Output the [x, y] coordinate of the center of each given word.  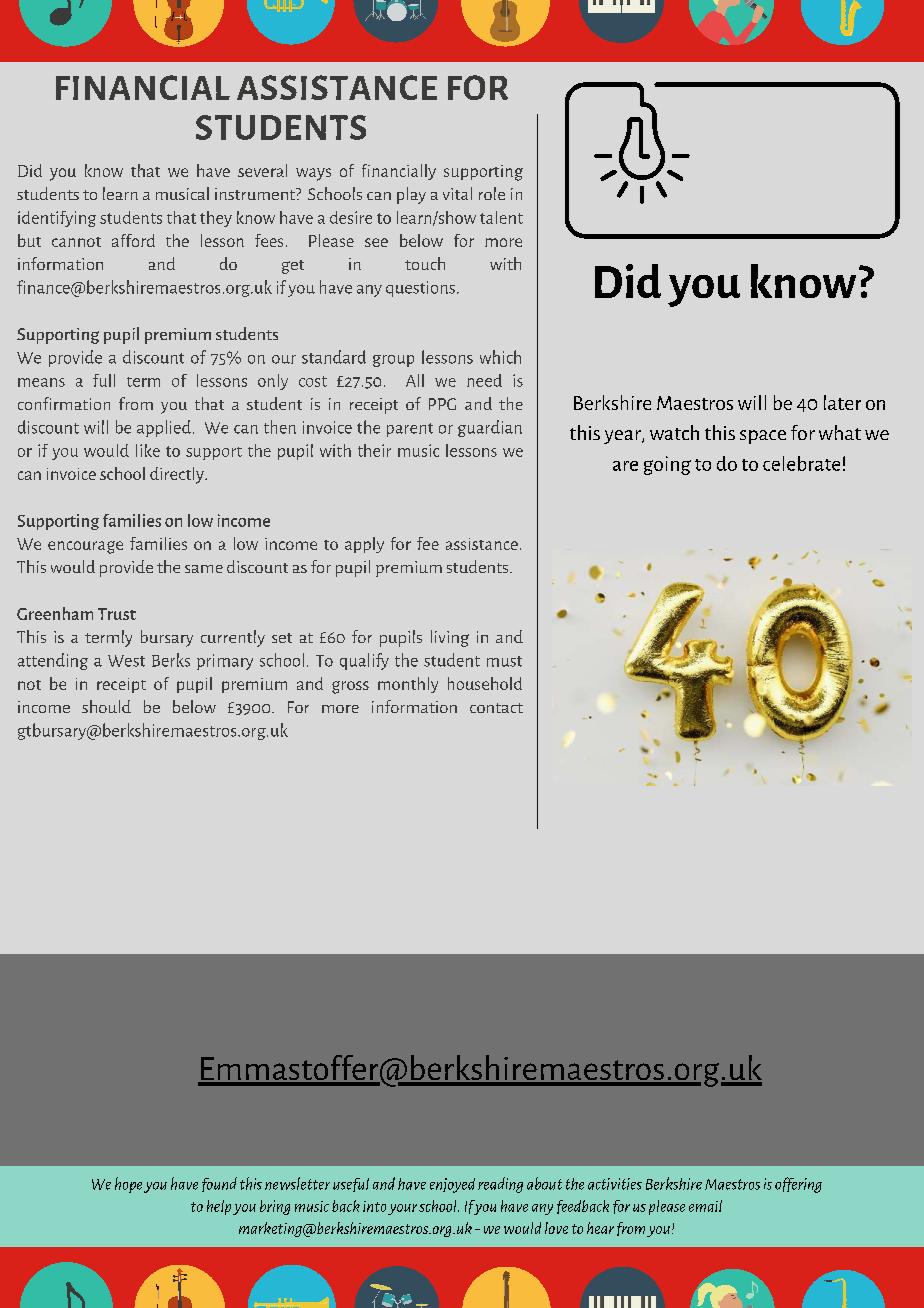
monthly [408, 685]
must [504, 661]
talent [501, 217]
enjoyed [452, 1185]
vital [457, 193]
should [106, 706]
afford [133, 240]
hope [128, 1185]
